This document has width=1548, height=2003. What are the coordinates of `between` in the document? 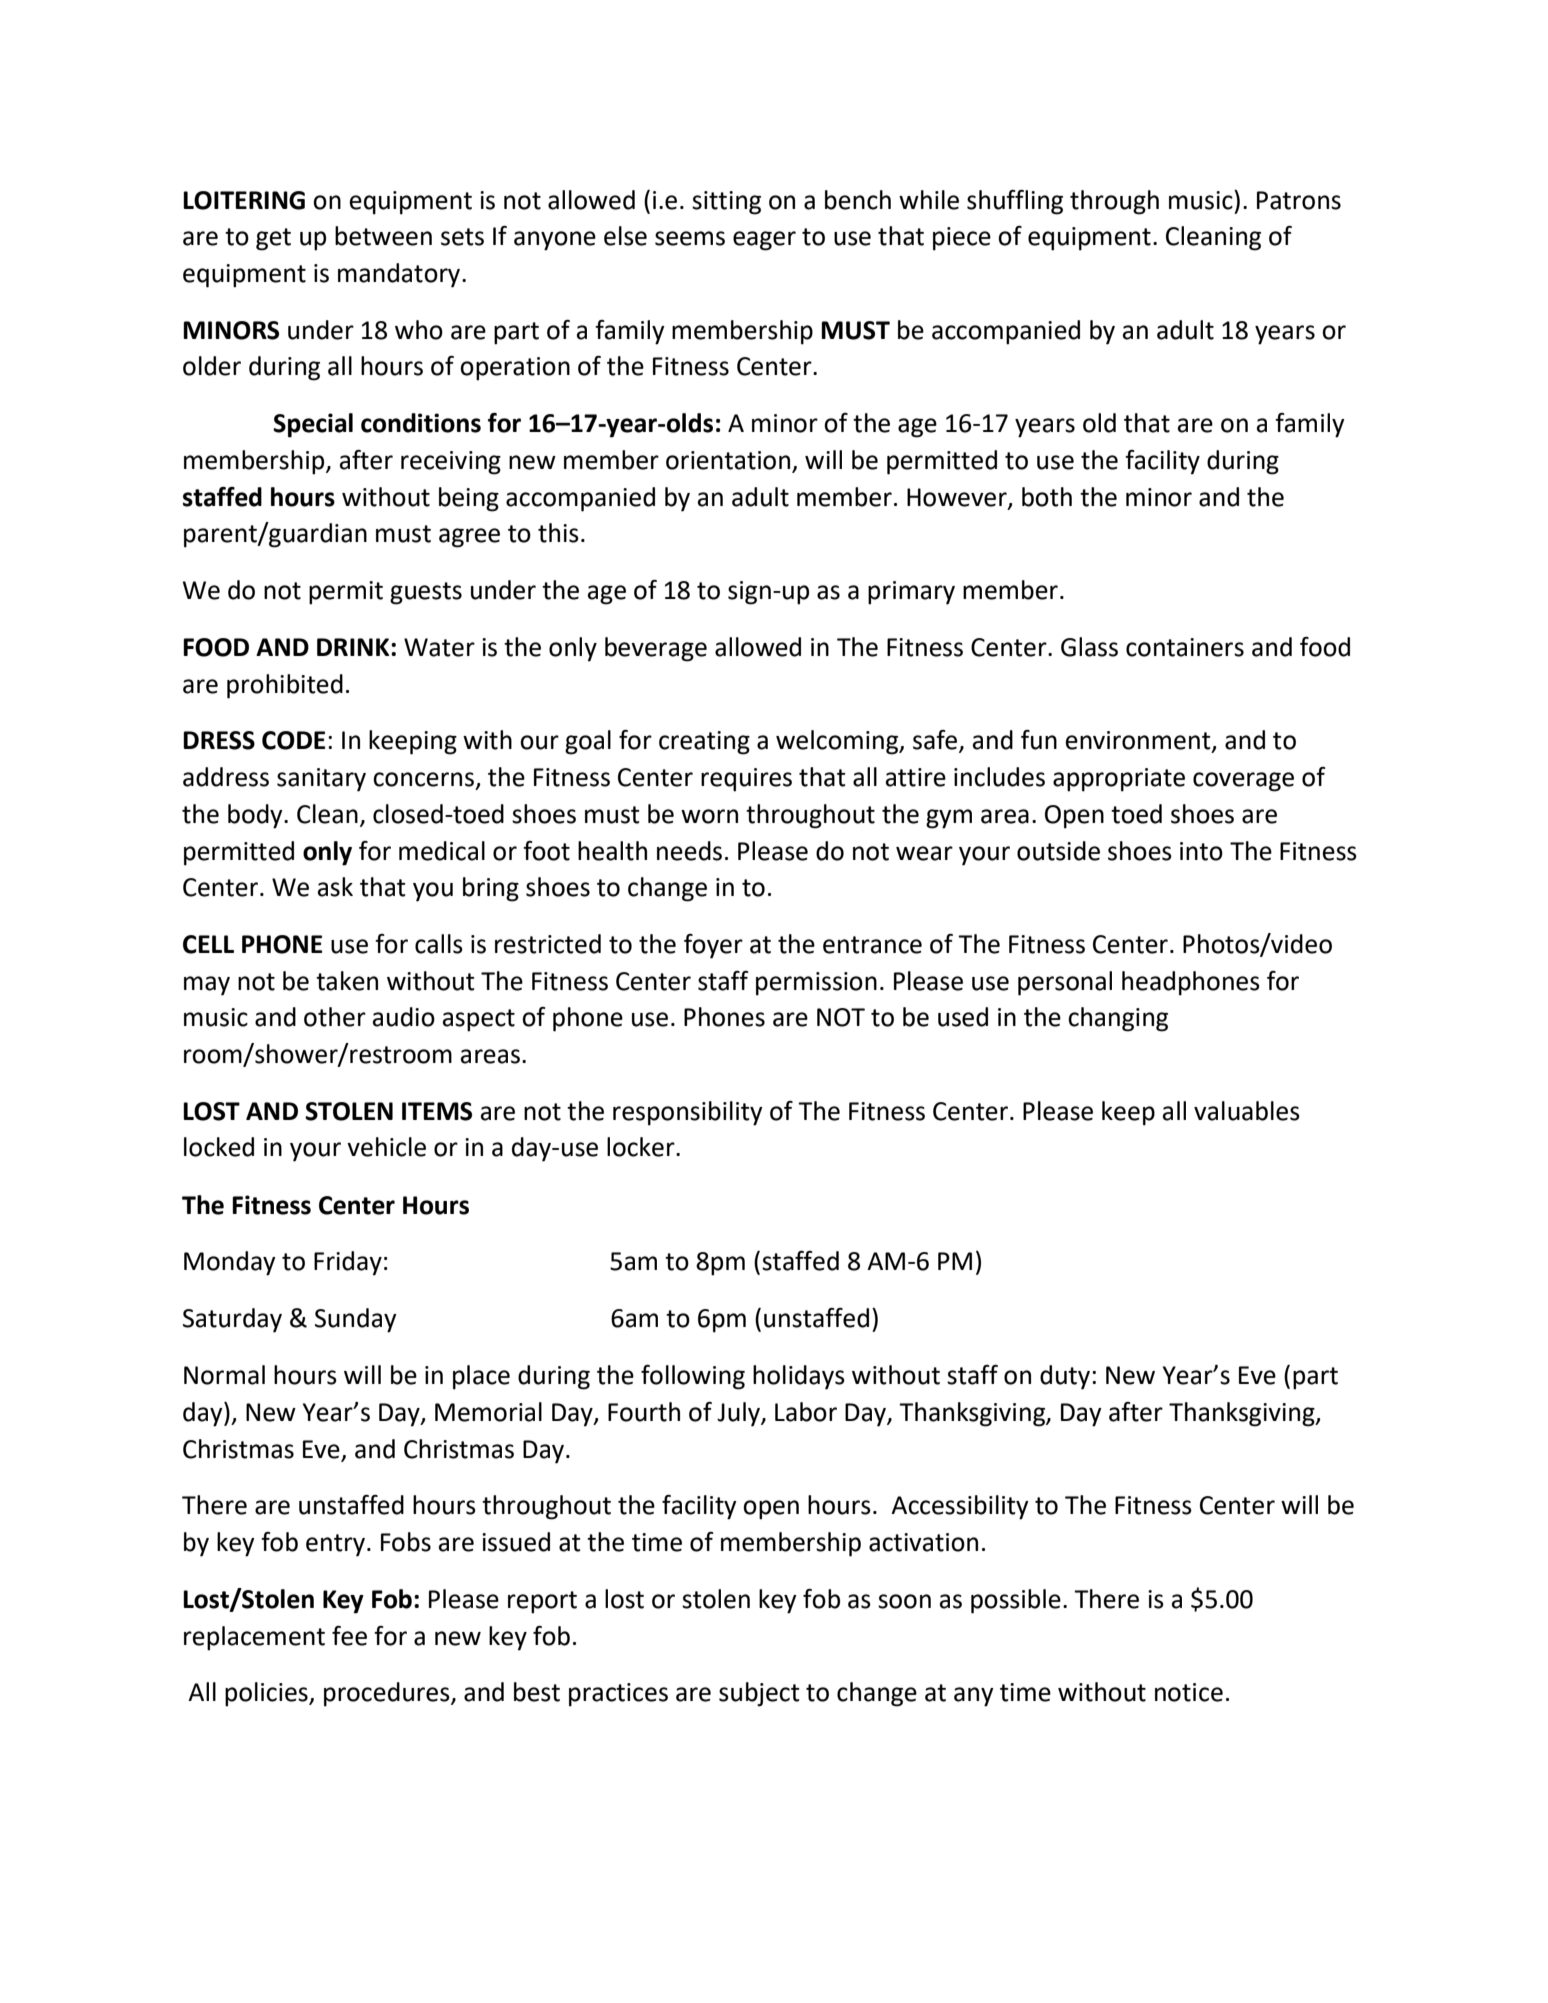 It's located at (383, 236).
